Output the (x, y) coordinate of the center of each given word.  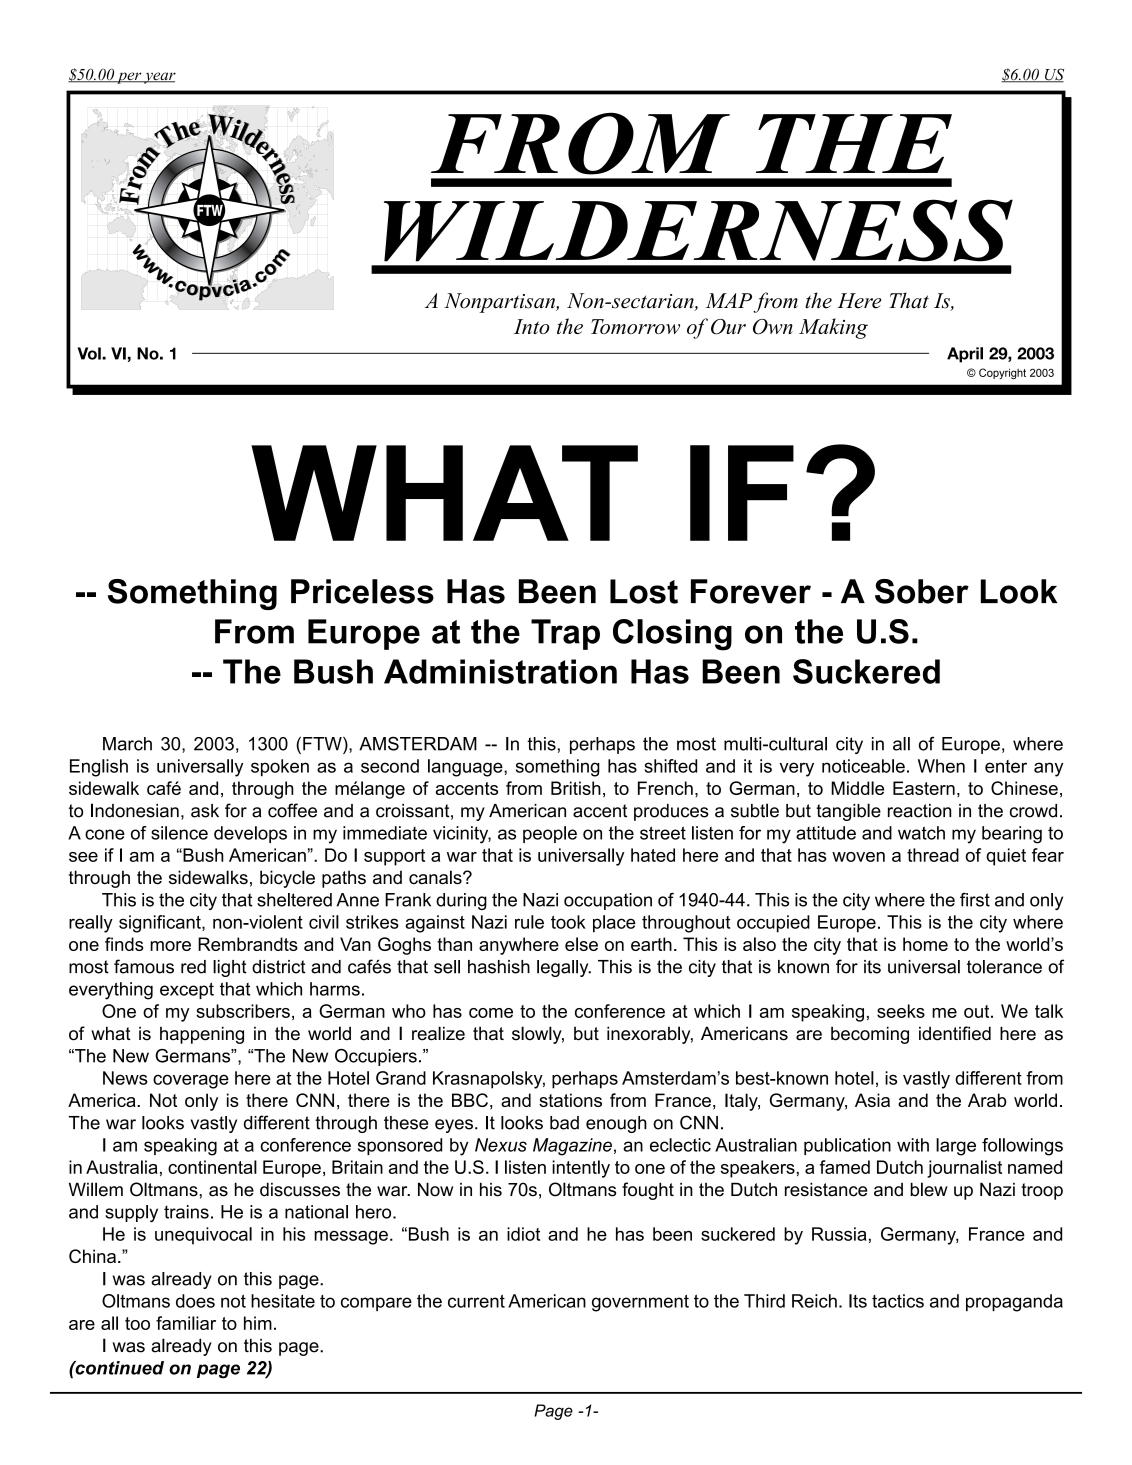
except (187, 990)
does (195, 1301)
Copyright (1002, 373)
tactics (898, 1301)
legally (564, 968)
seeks (901, 1011)
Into (532, 326)
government (640, 1303)
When (941, 766)
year (159, 78)
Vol (90, 353)
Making (833, 328)
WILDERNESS (698, 230)
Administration (500, 671)
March (127, 744)
